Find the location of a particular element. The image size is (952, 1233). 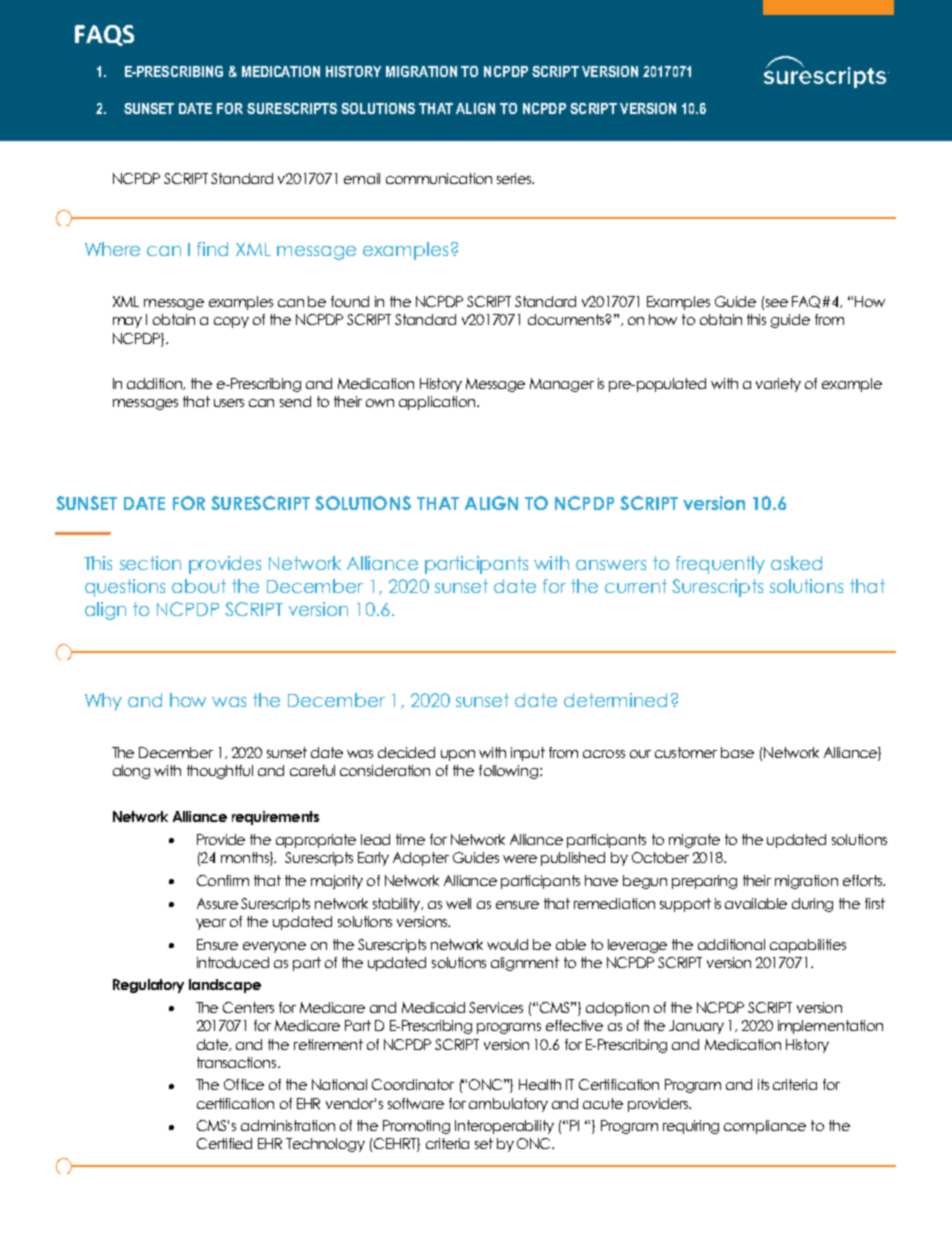

ambulatory is located at coordinates (508, 1105).
